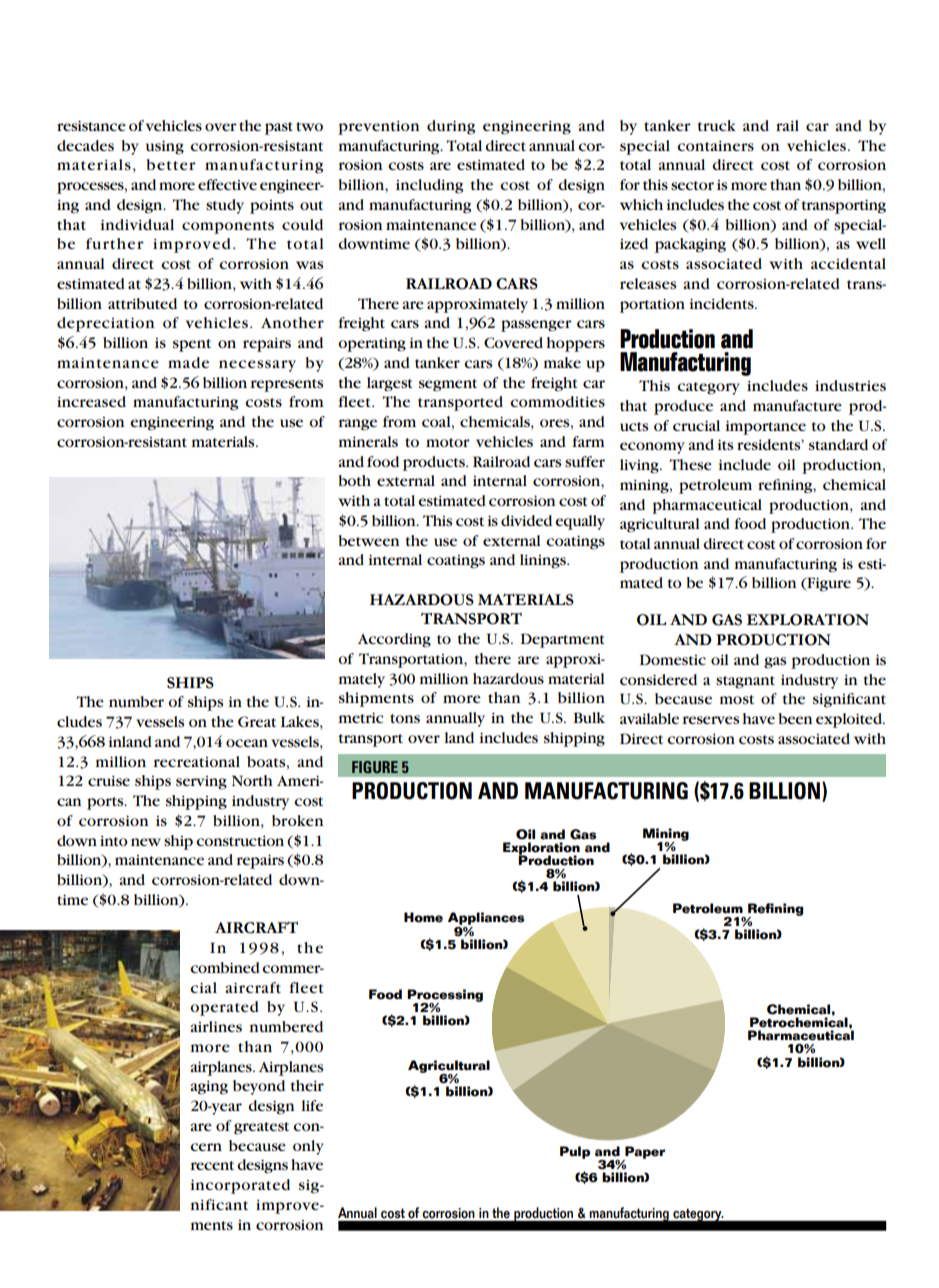 The image size is (939, 1288). What do you see at coordinates (212, 1165) in the screenshot?
I see `recent` at bounding box center [212, 1165].
